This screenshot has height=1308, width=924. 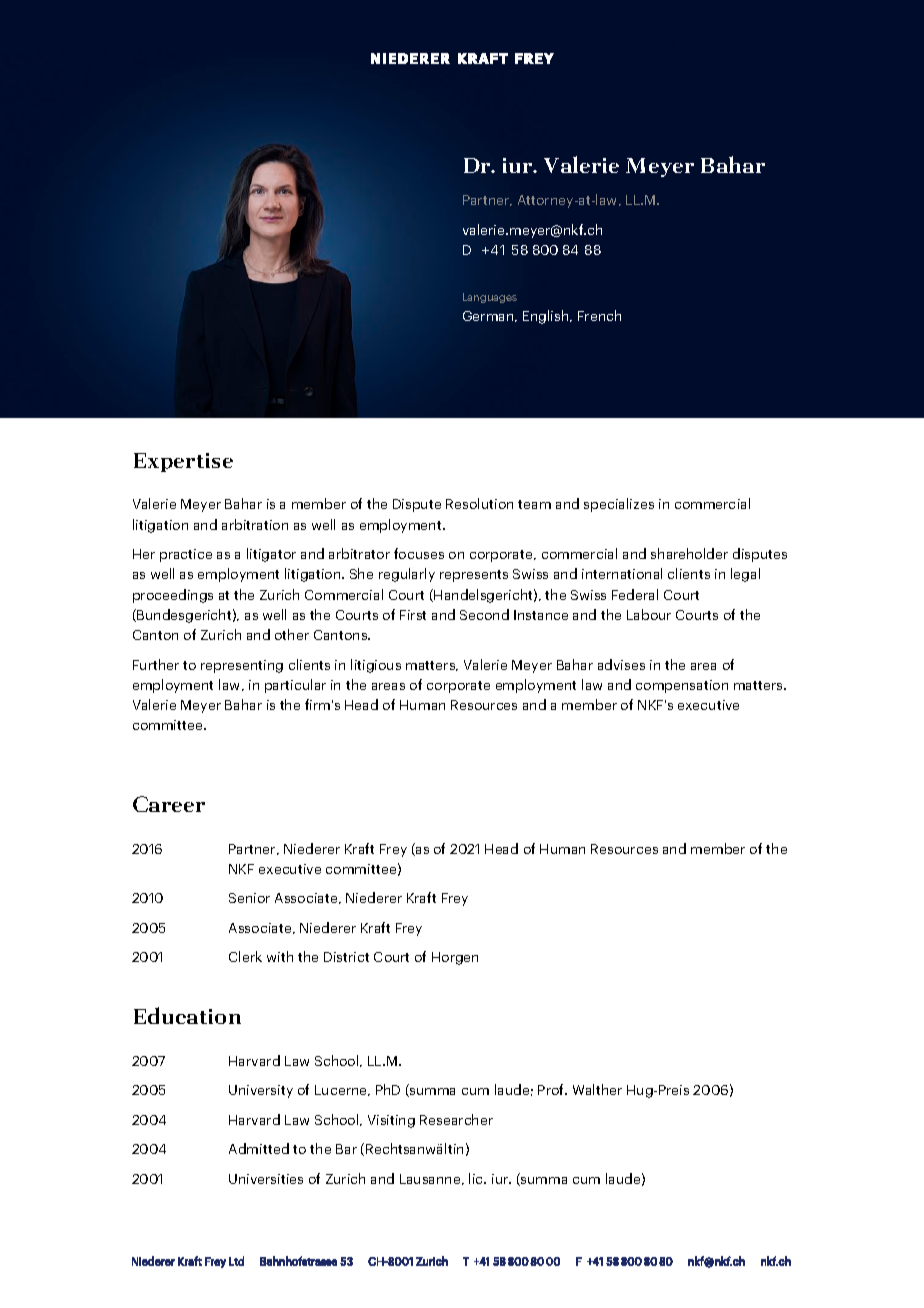 I want to click on Senior, so click(x=249, y=898).
